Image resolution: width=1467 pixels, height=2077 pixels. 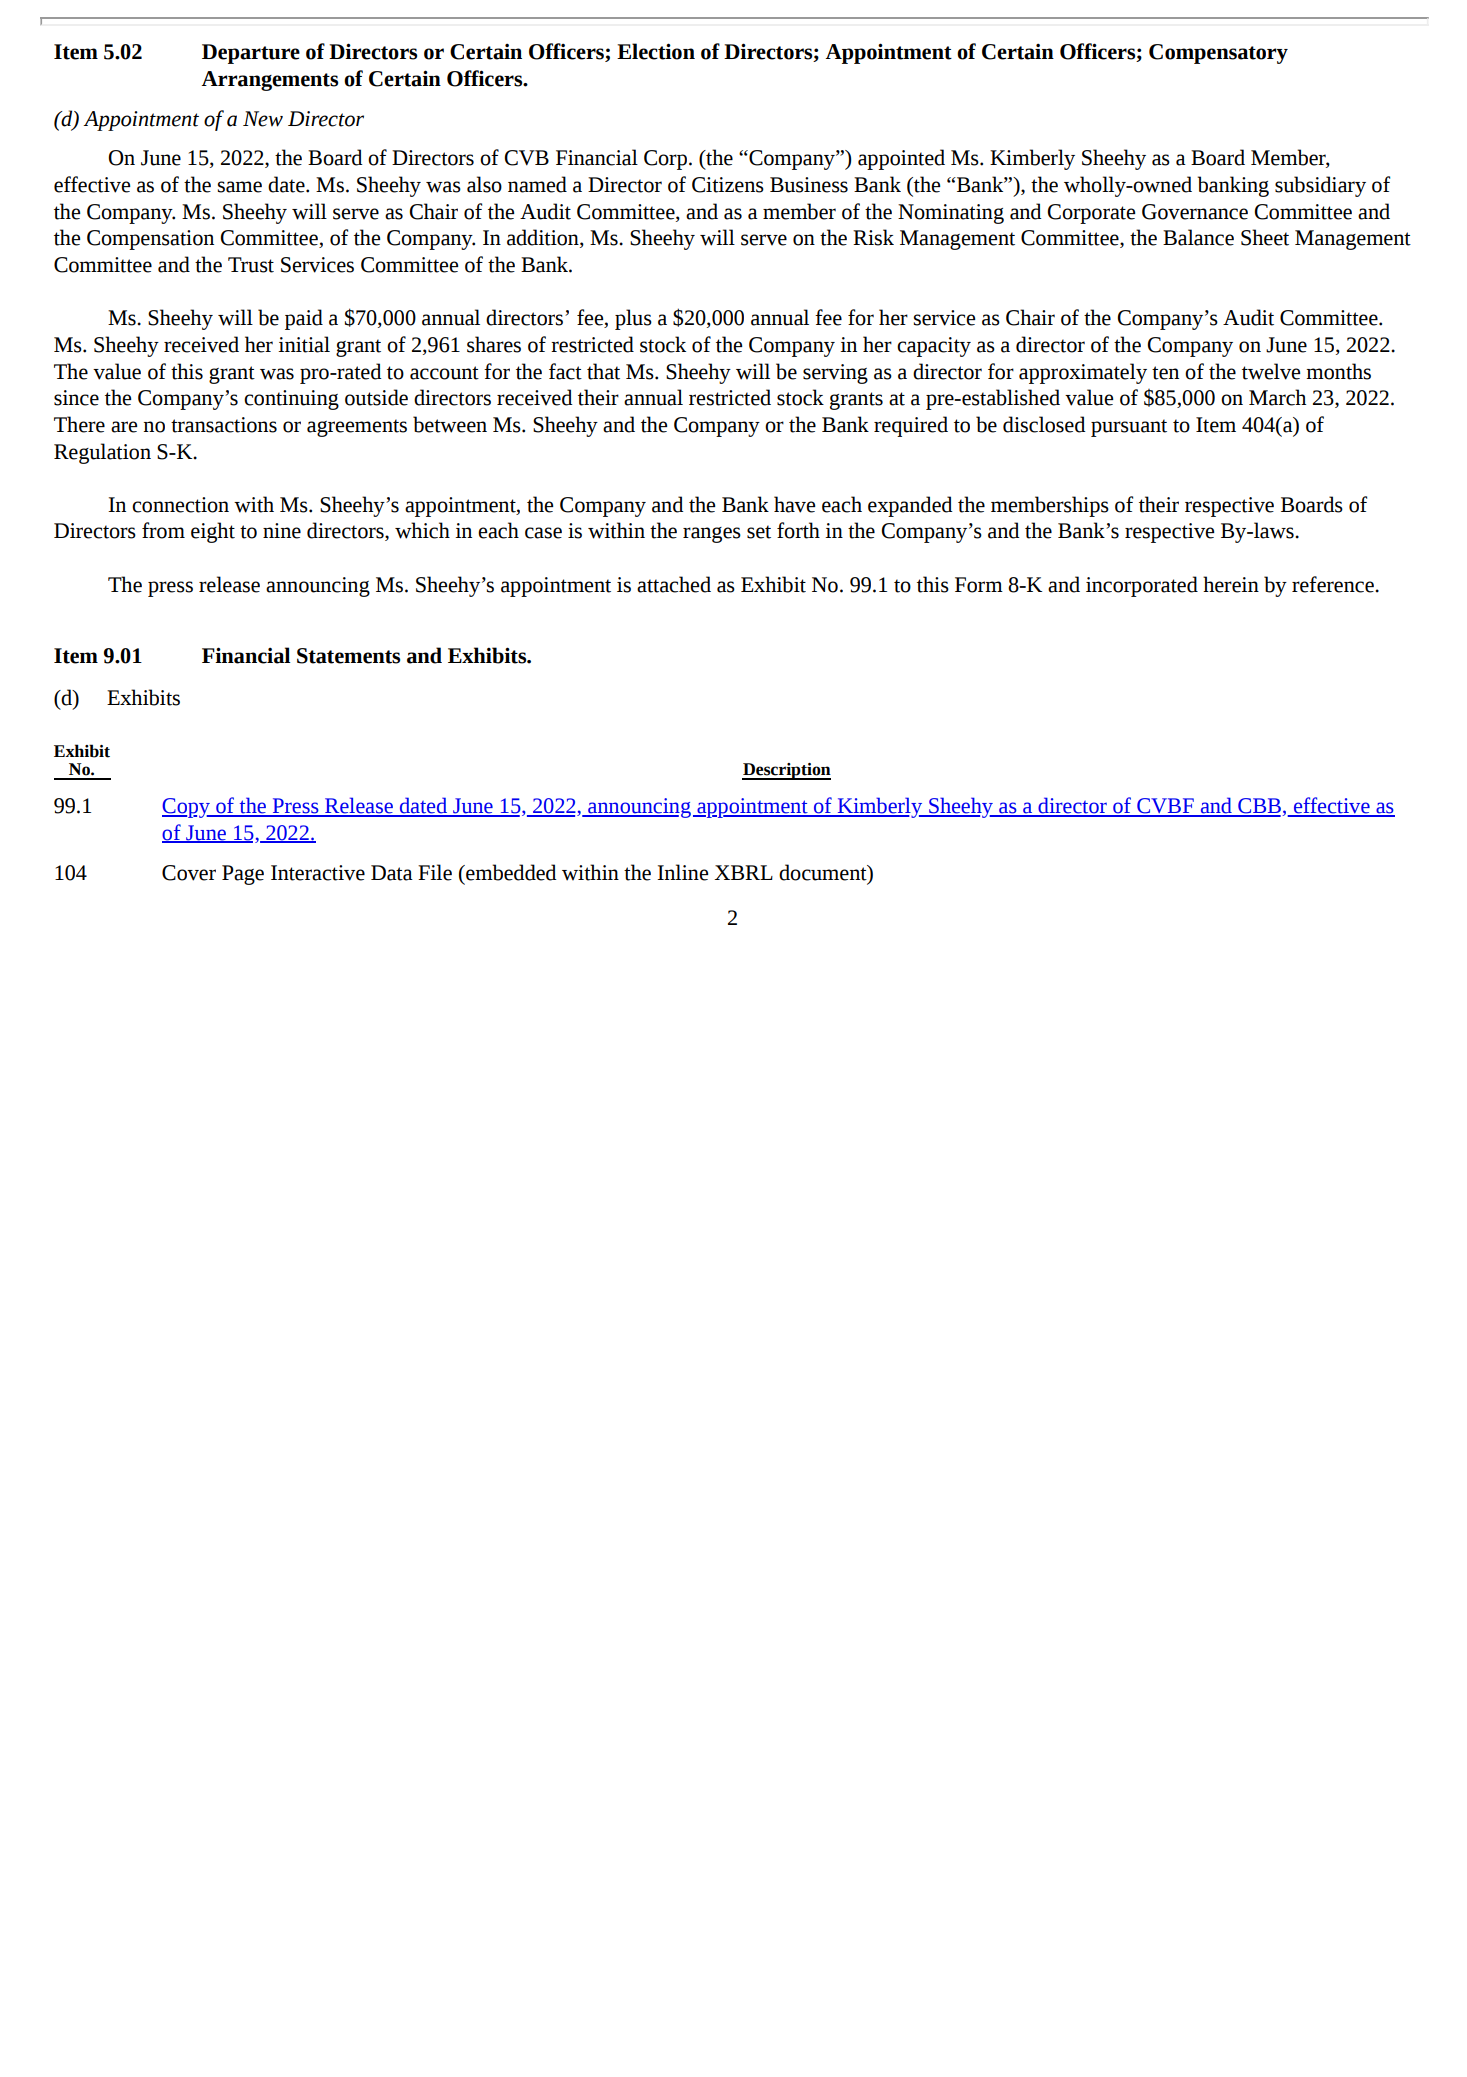 What do you see at coordinates (1198, 237) in the screenshot?
I see `Balance` at bounding box center [1198, 237].
